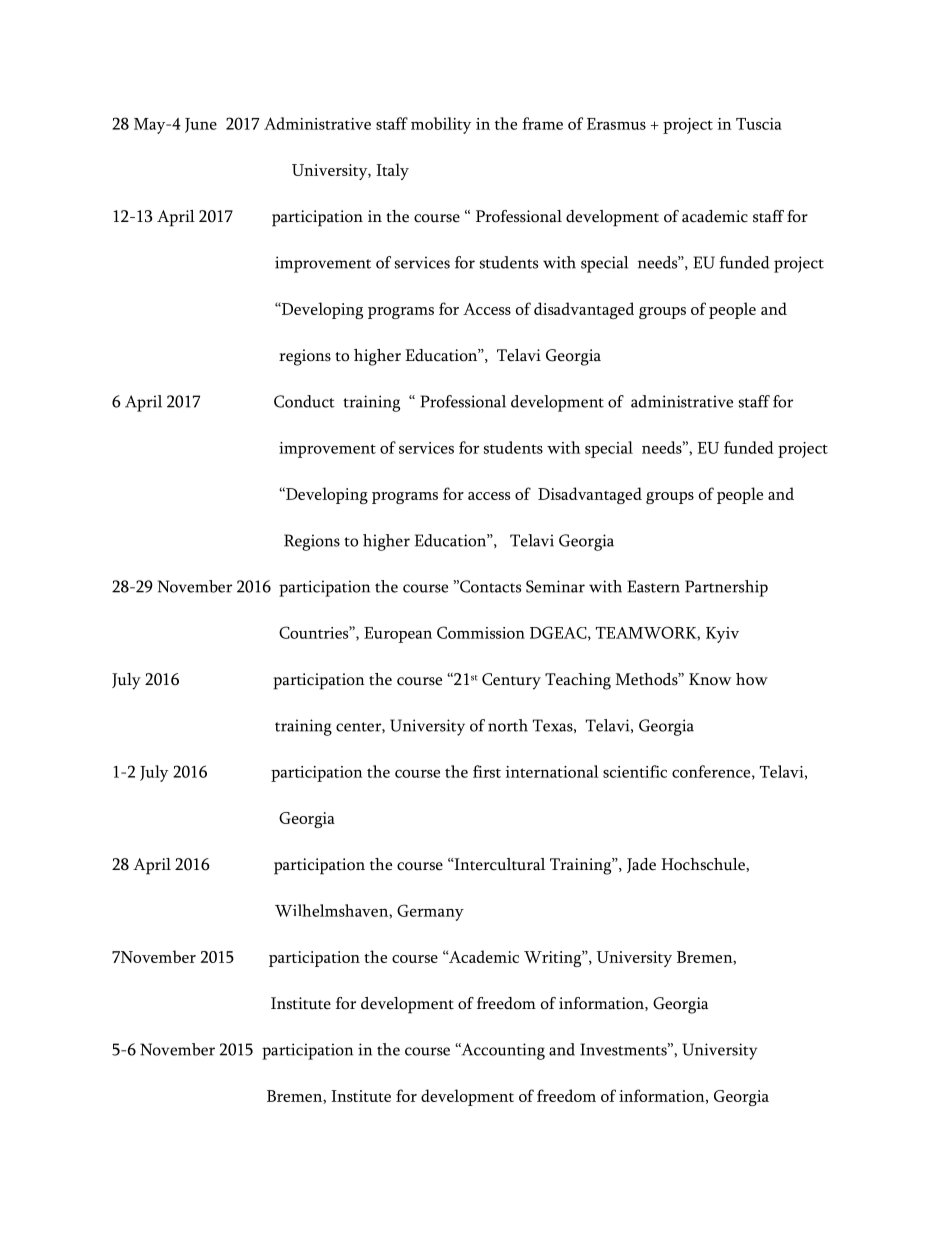 This image has height=1233, width=952. Describe the element at coordinates (481, 632) in the image. I see `Commission` at that location.
